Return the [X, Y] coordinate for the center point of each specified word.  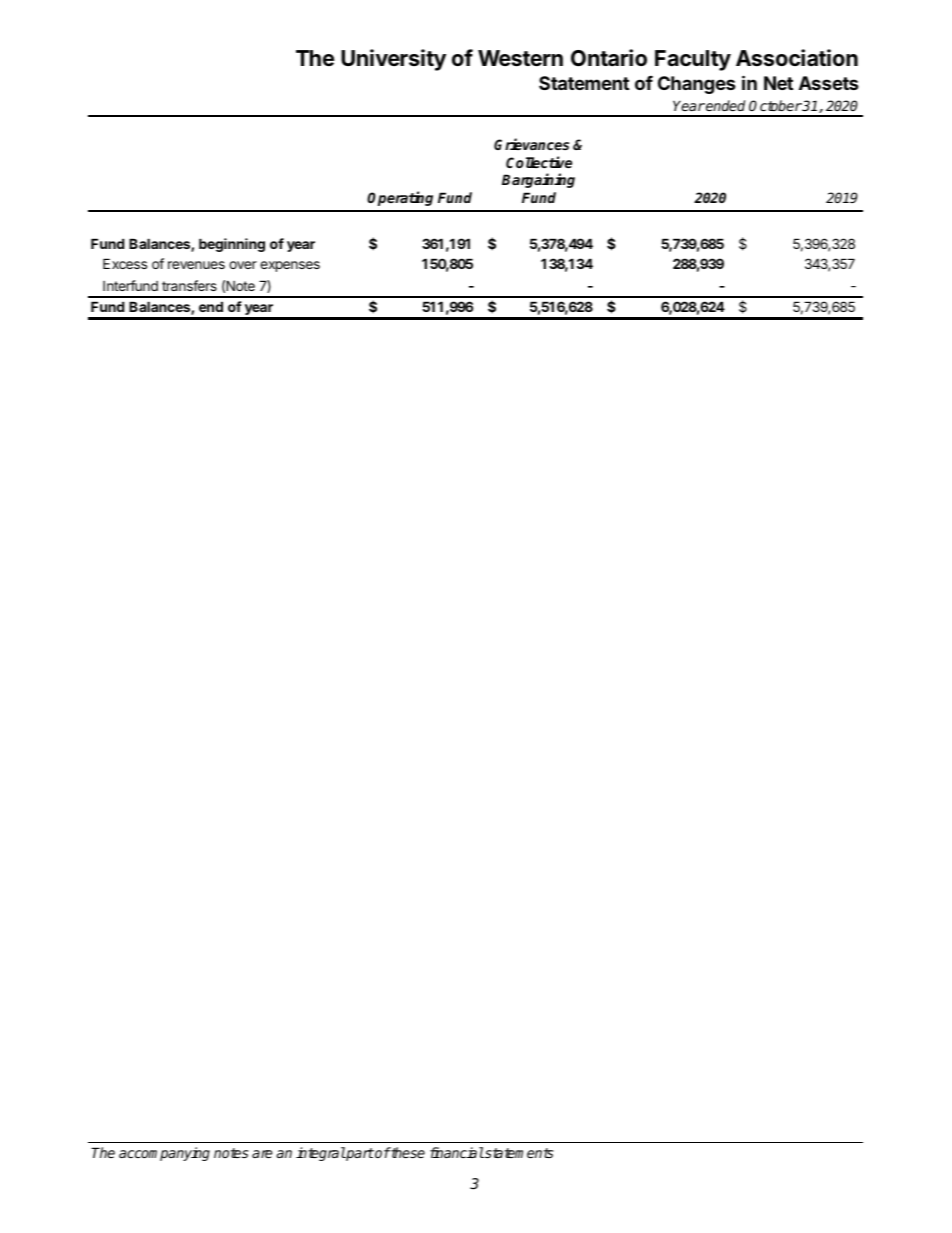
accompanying [164, 1154]
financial [457, 1152]
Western [520, 58]
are [262, 1154]
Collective [539, 162]
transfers [189, 285]
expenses [290, 266]
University [393, 60]
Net [778, 83]
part [359, 1154]
